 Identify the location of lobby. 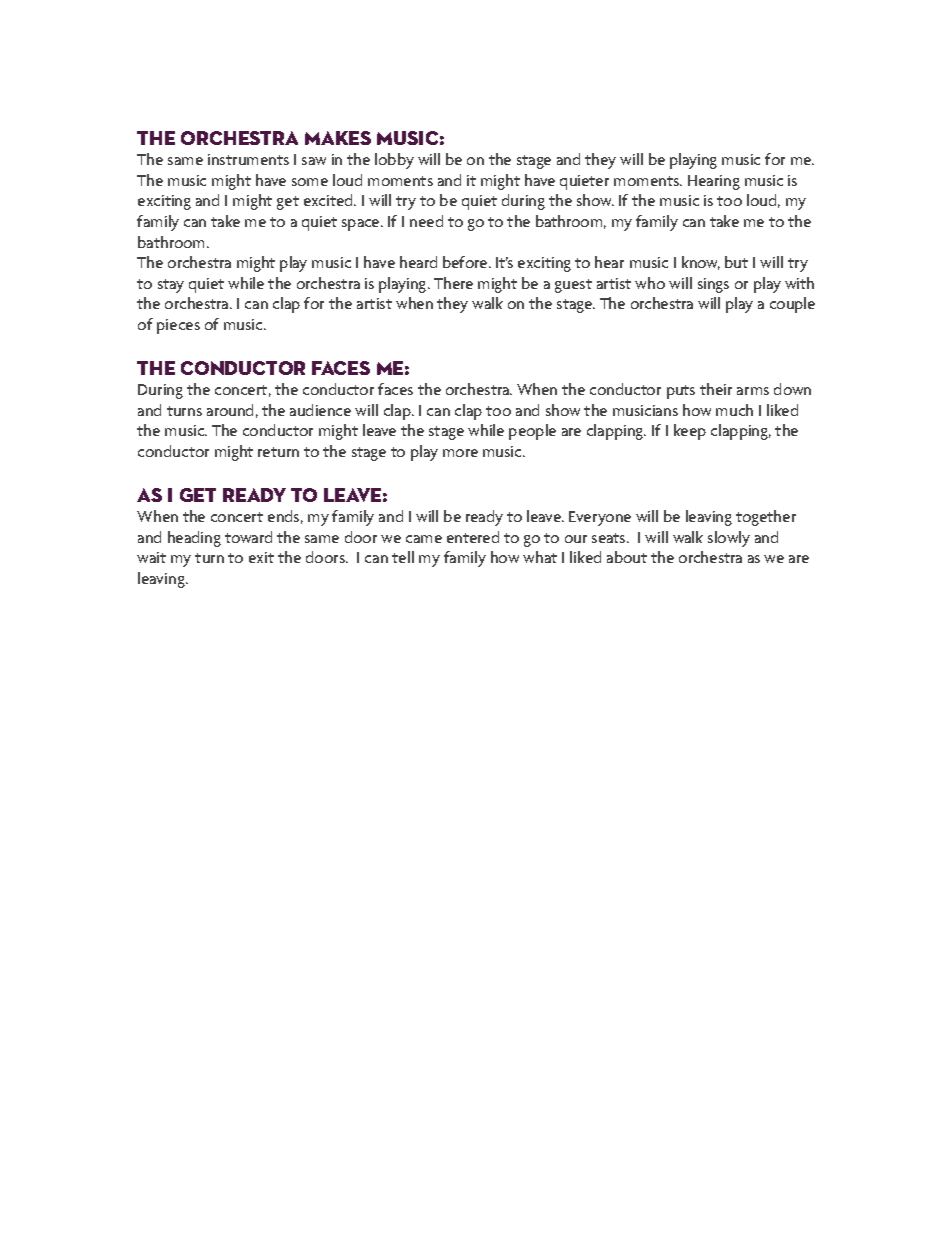
(394, 161).
